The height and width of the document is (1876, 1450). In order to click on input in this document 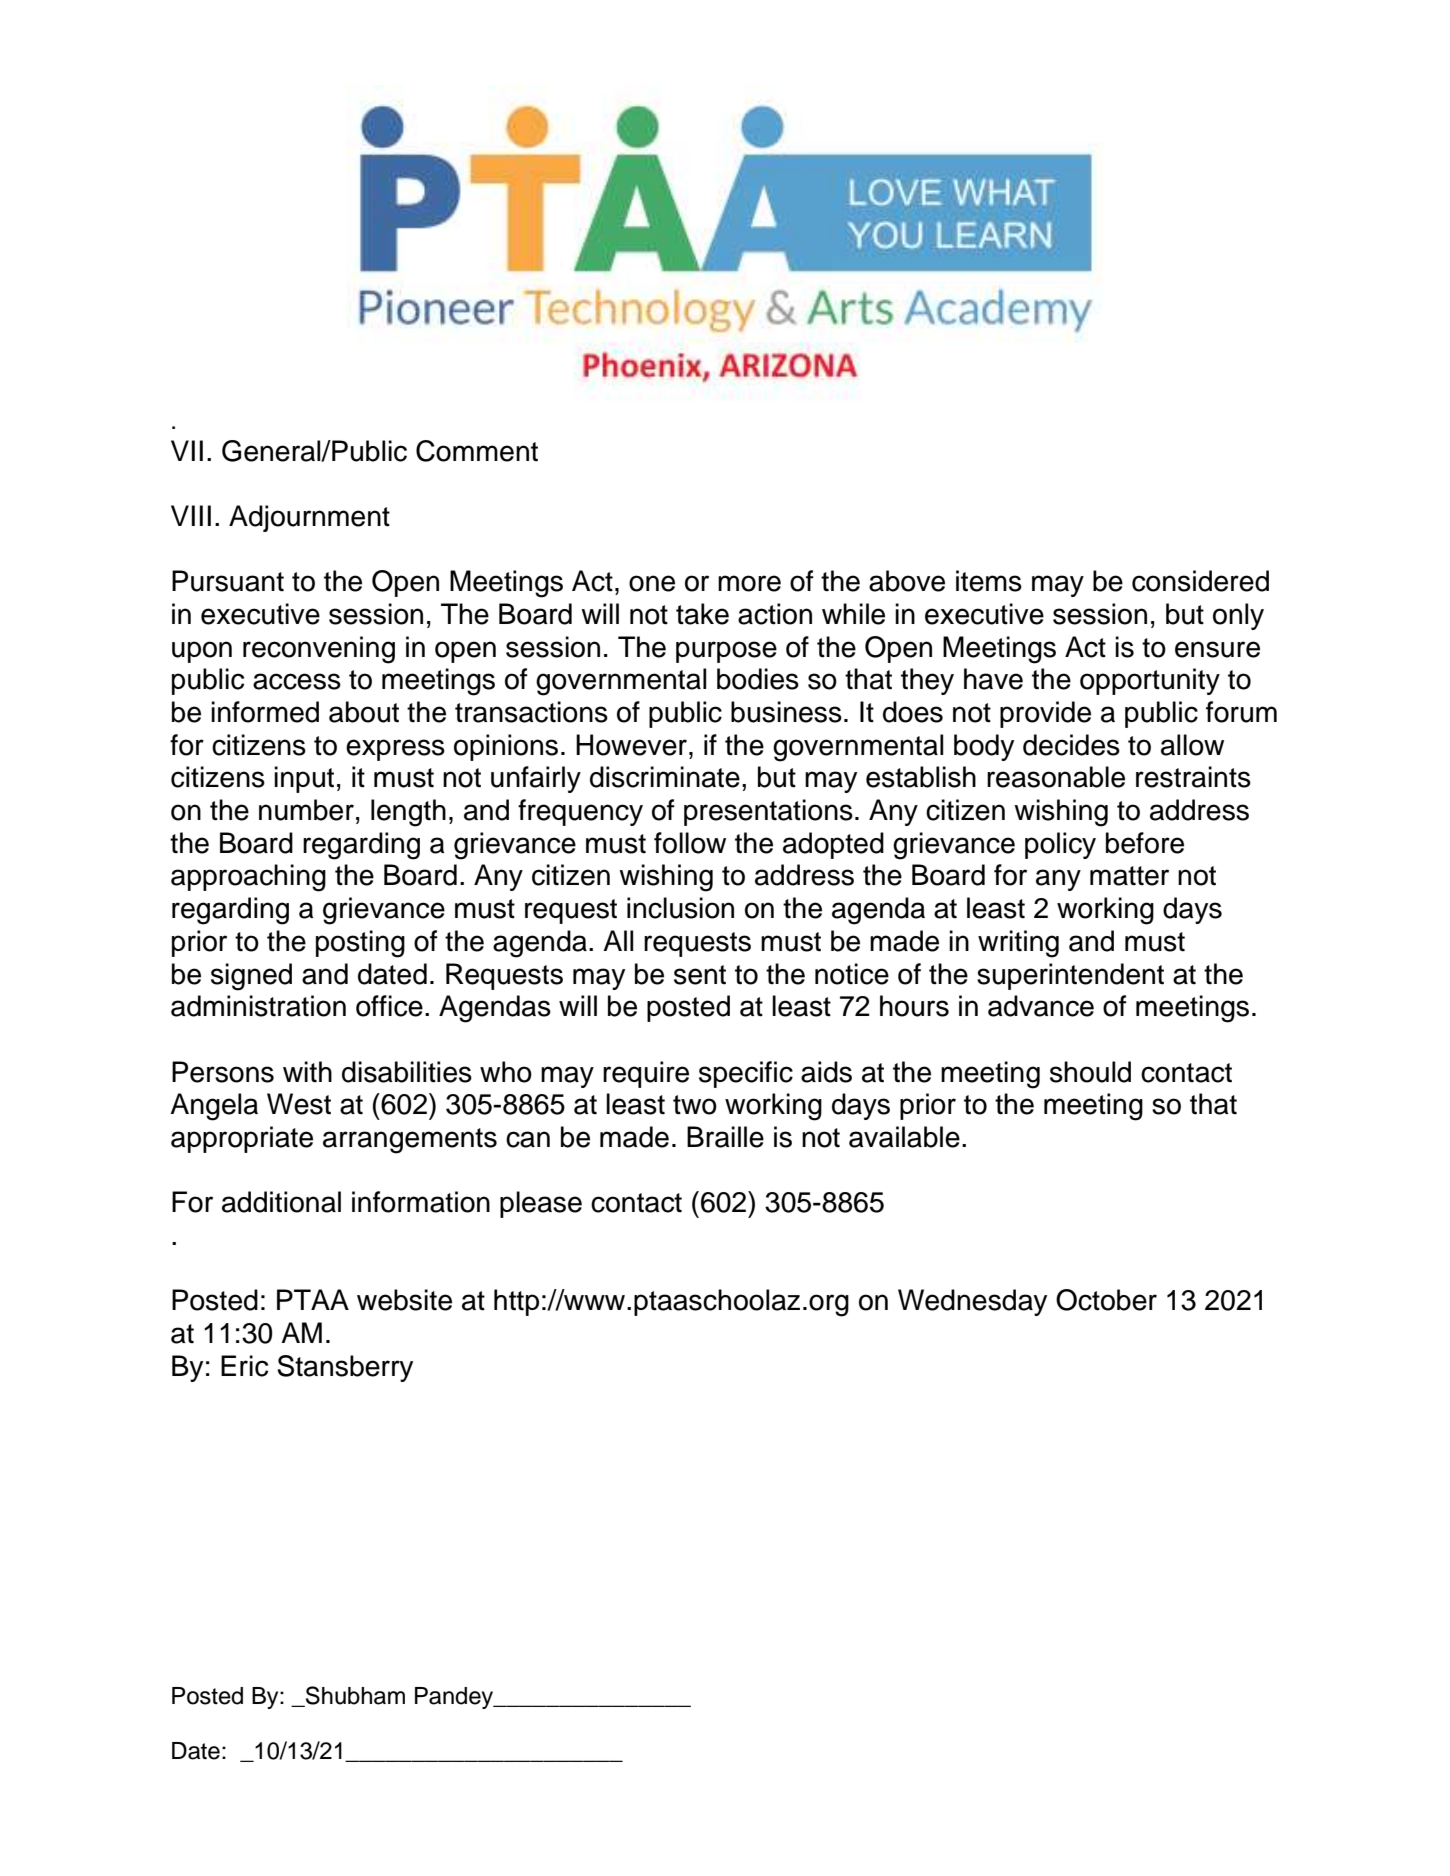, I will do `click(304, 779)`.
